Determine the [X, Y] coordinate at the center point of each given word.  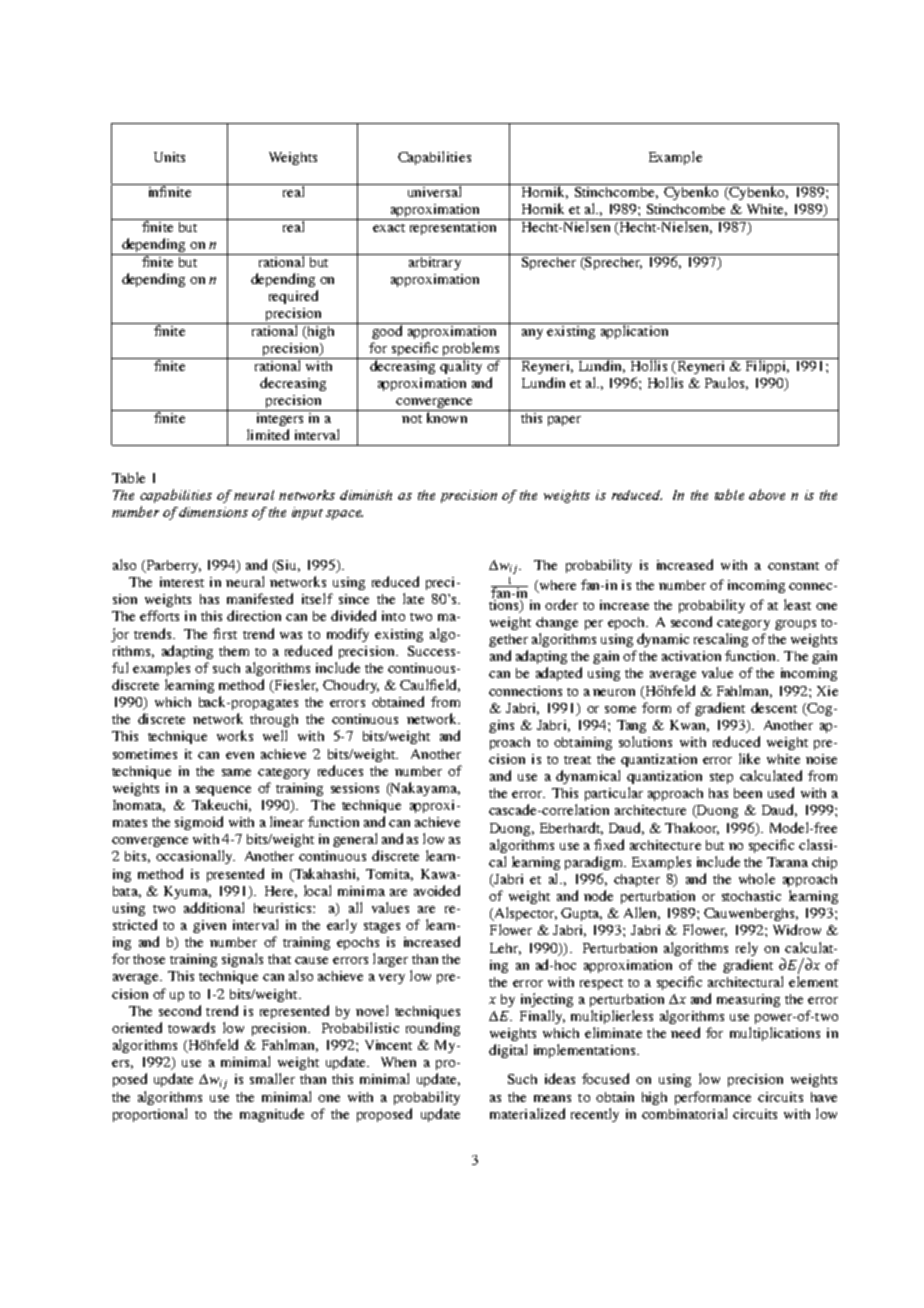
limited [268, 434]
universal [434, 190]
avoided [437, 890]
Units [169, 157]
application [634, 331]
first [225, 633]
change [557, 623]
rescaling [721, 640]
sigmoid [199, 823]
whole [757, 878]
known [446, 416]
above [767, 494]
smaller [272, 1078]
